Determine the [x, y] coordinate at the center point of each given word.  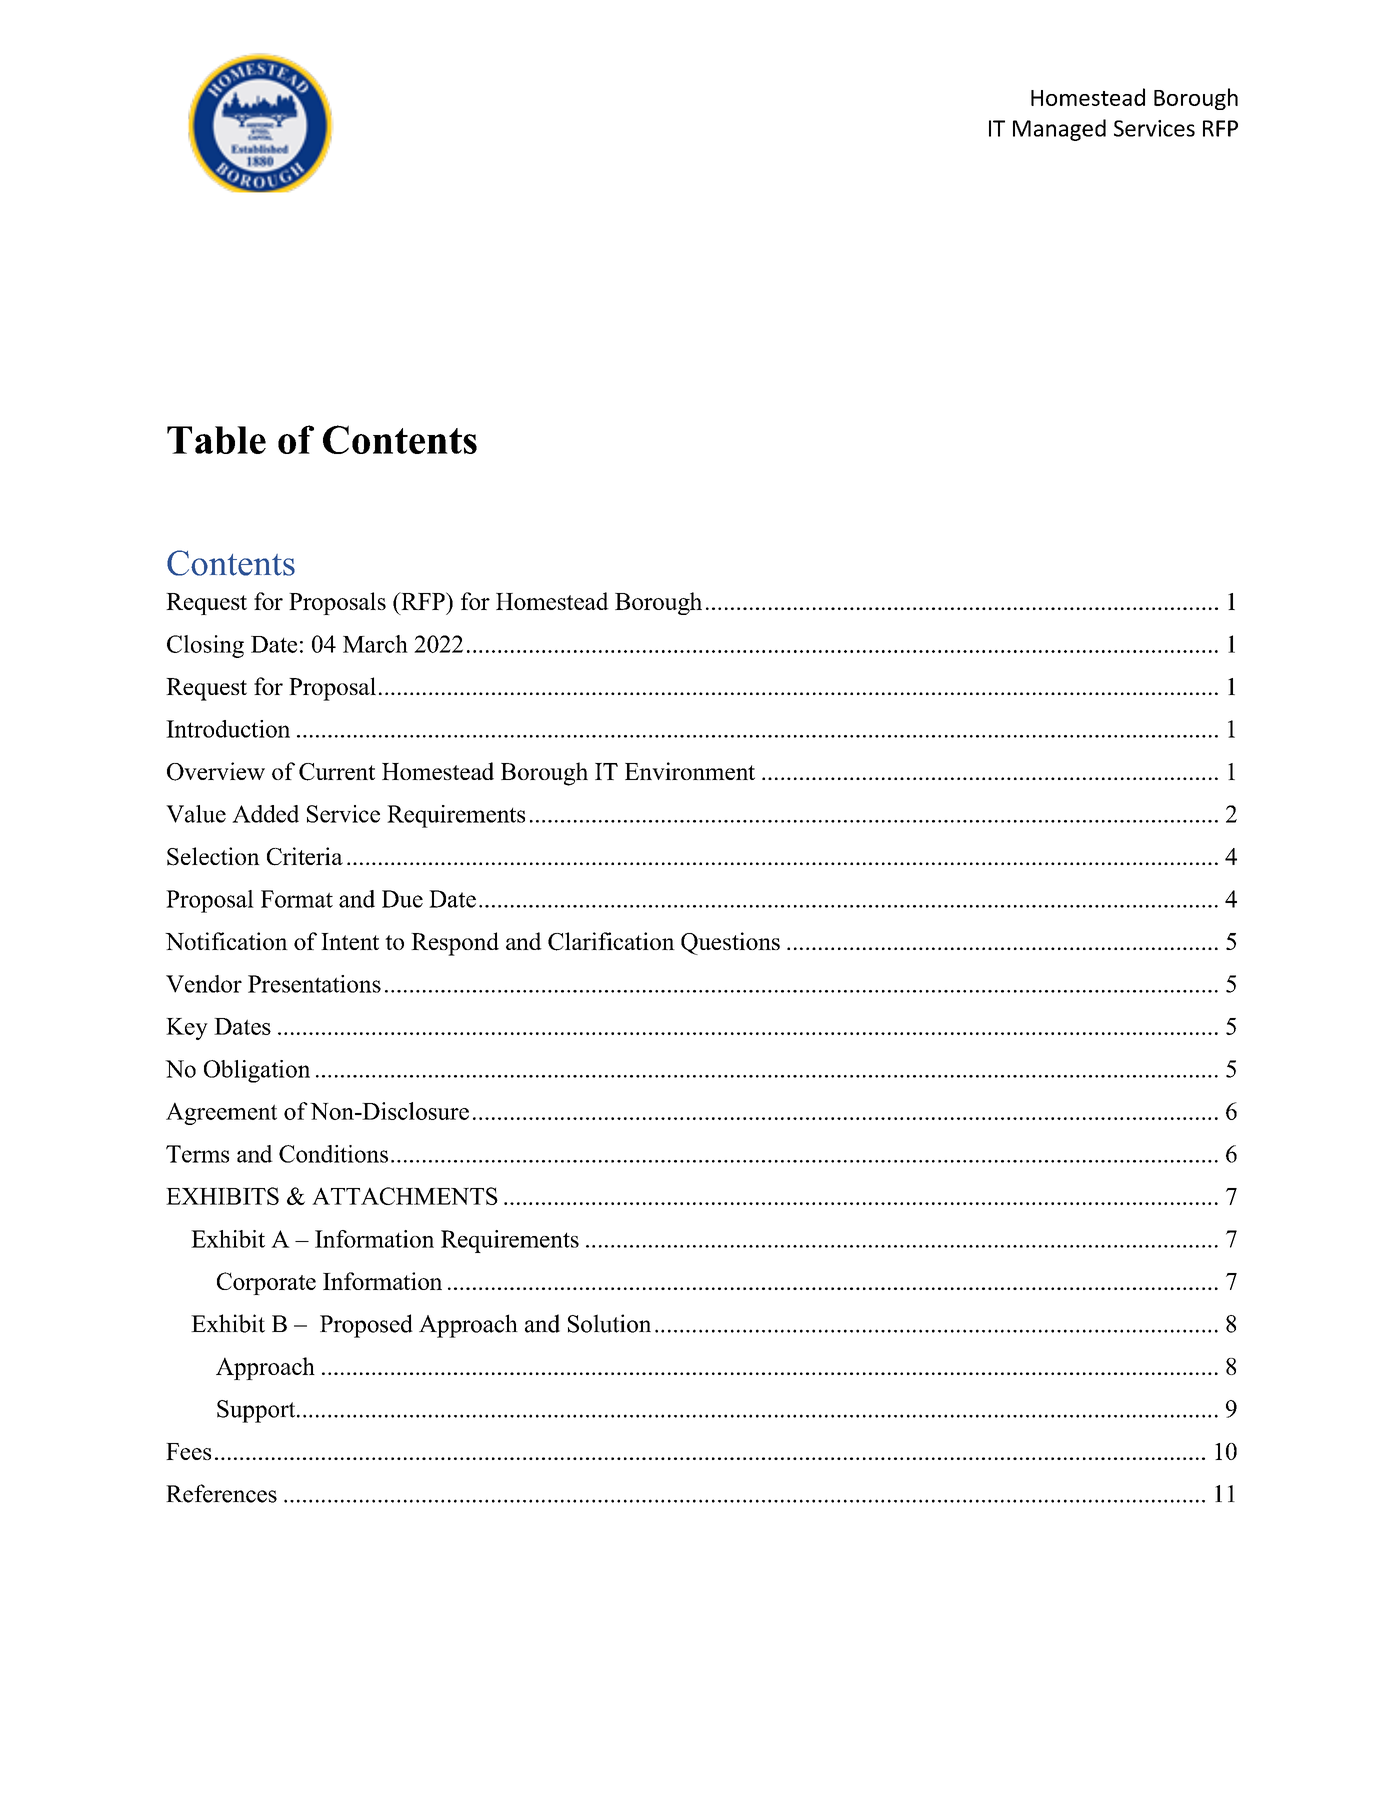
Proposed [366, 1326]
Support [257, 1411]
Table [216, 440]
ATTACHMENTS [405, 1196]
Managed [1059, 130]
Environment [690, 771]
